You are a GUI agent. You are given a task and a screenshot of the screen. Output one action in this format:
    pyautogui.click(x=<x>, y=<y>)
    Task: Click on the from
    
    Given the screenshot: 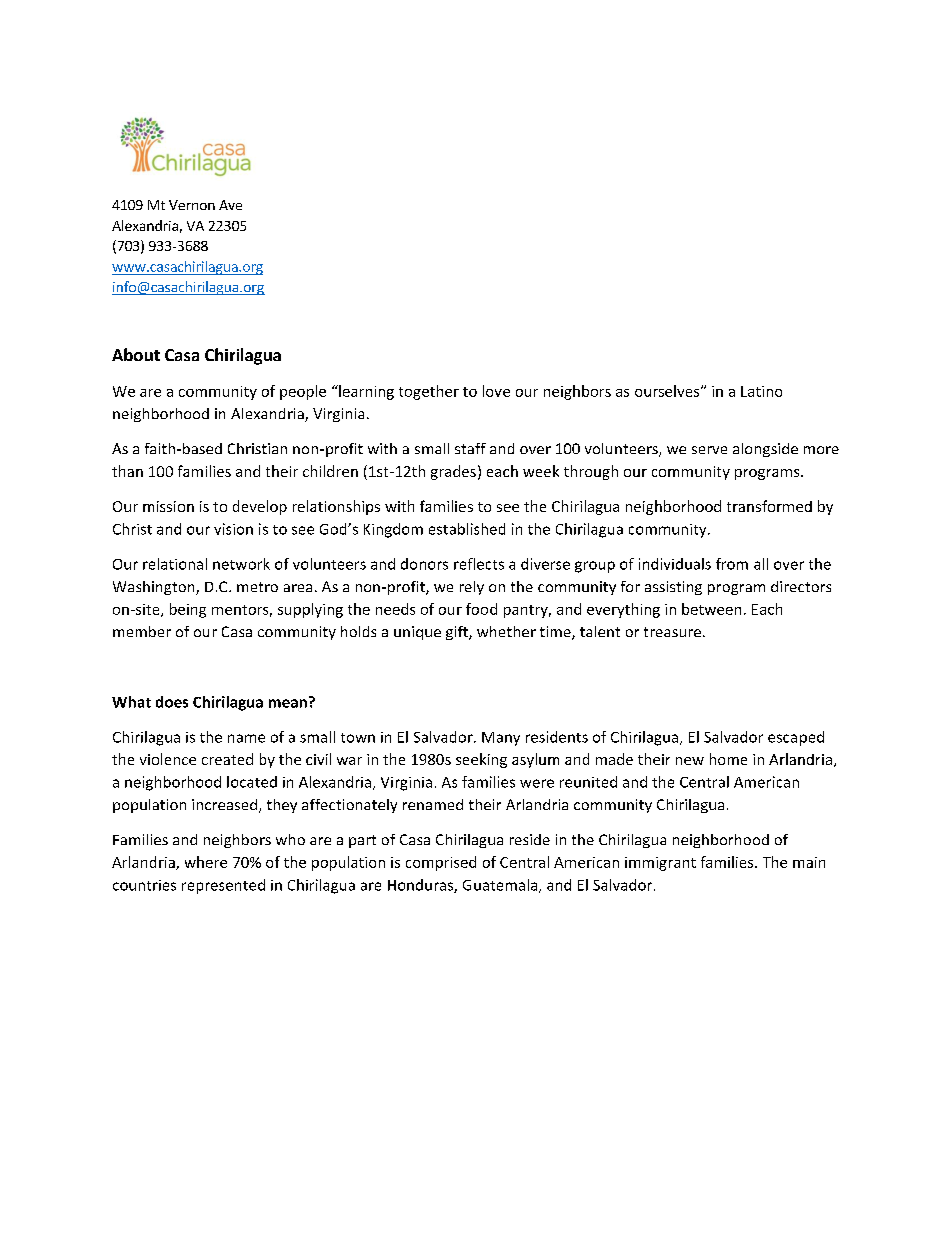 What is the action you would take?
    pyautogui.click(x=732, y=564)
